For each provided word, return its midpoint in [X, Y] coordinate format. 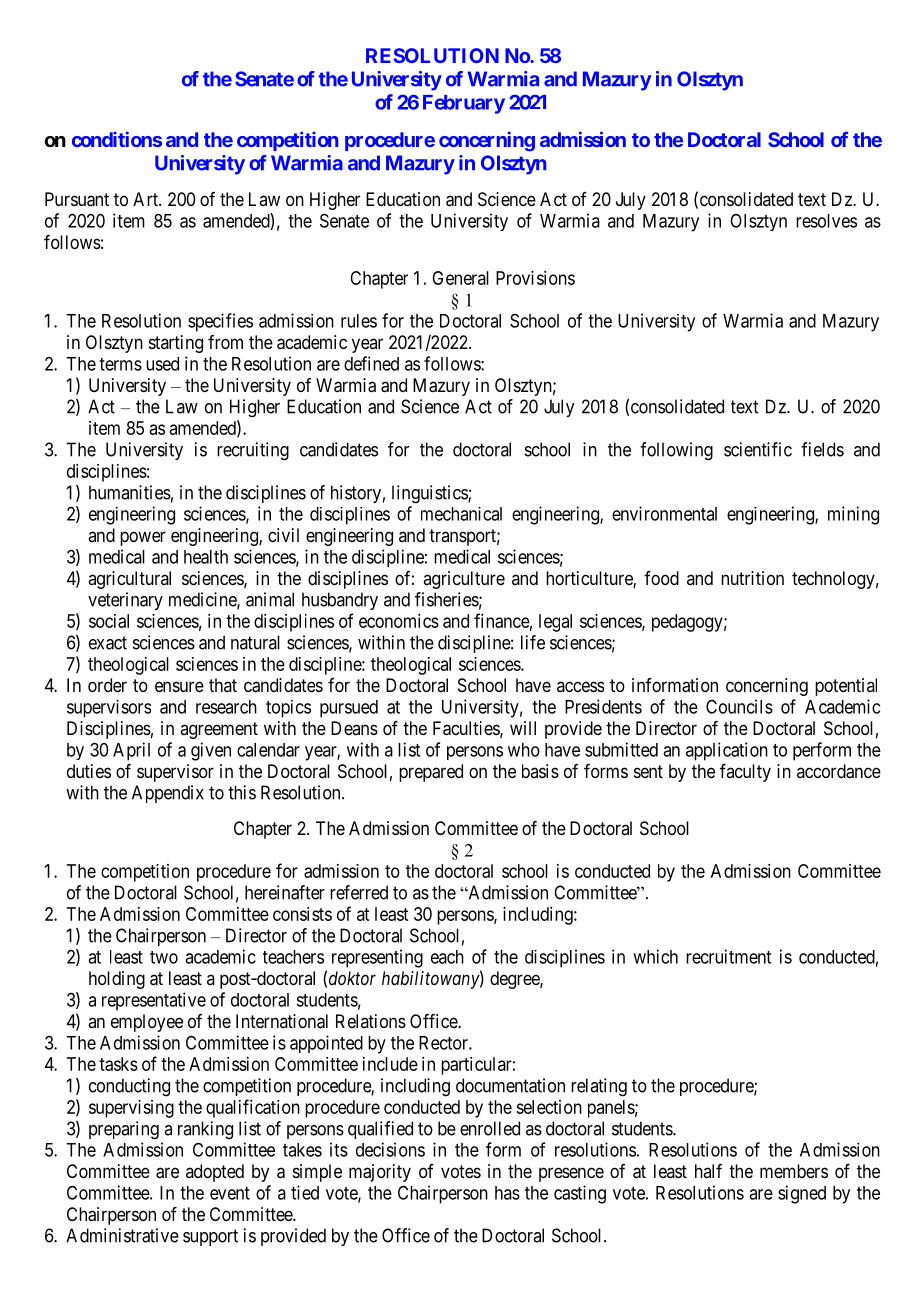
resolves [826, 221]
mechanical [461, 514]
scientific [758, 449]
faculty [745, 773]
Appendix [168, 794]
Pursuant [77, 199]
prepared [431, 773]
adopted [215, 1173]
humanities [130, 492]
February [464, 104]
